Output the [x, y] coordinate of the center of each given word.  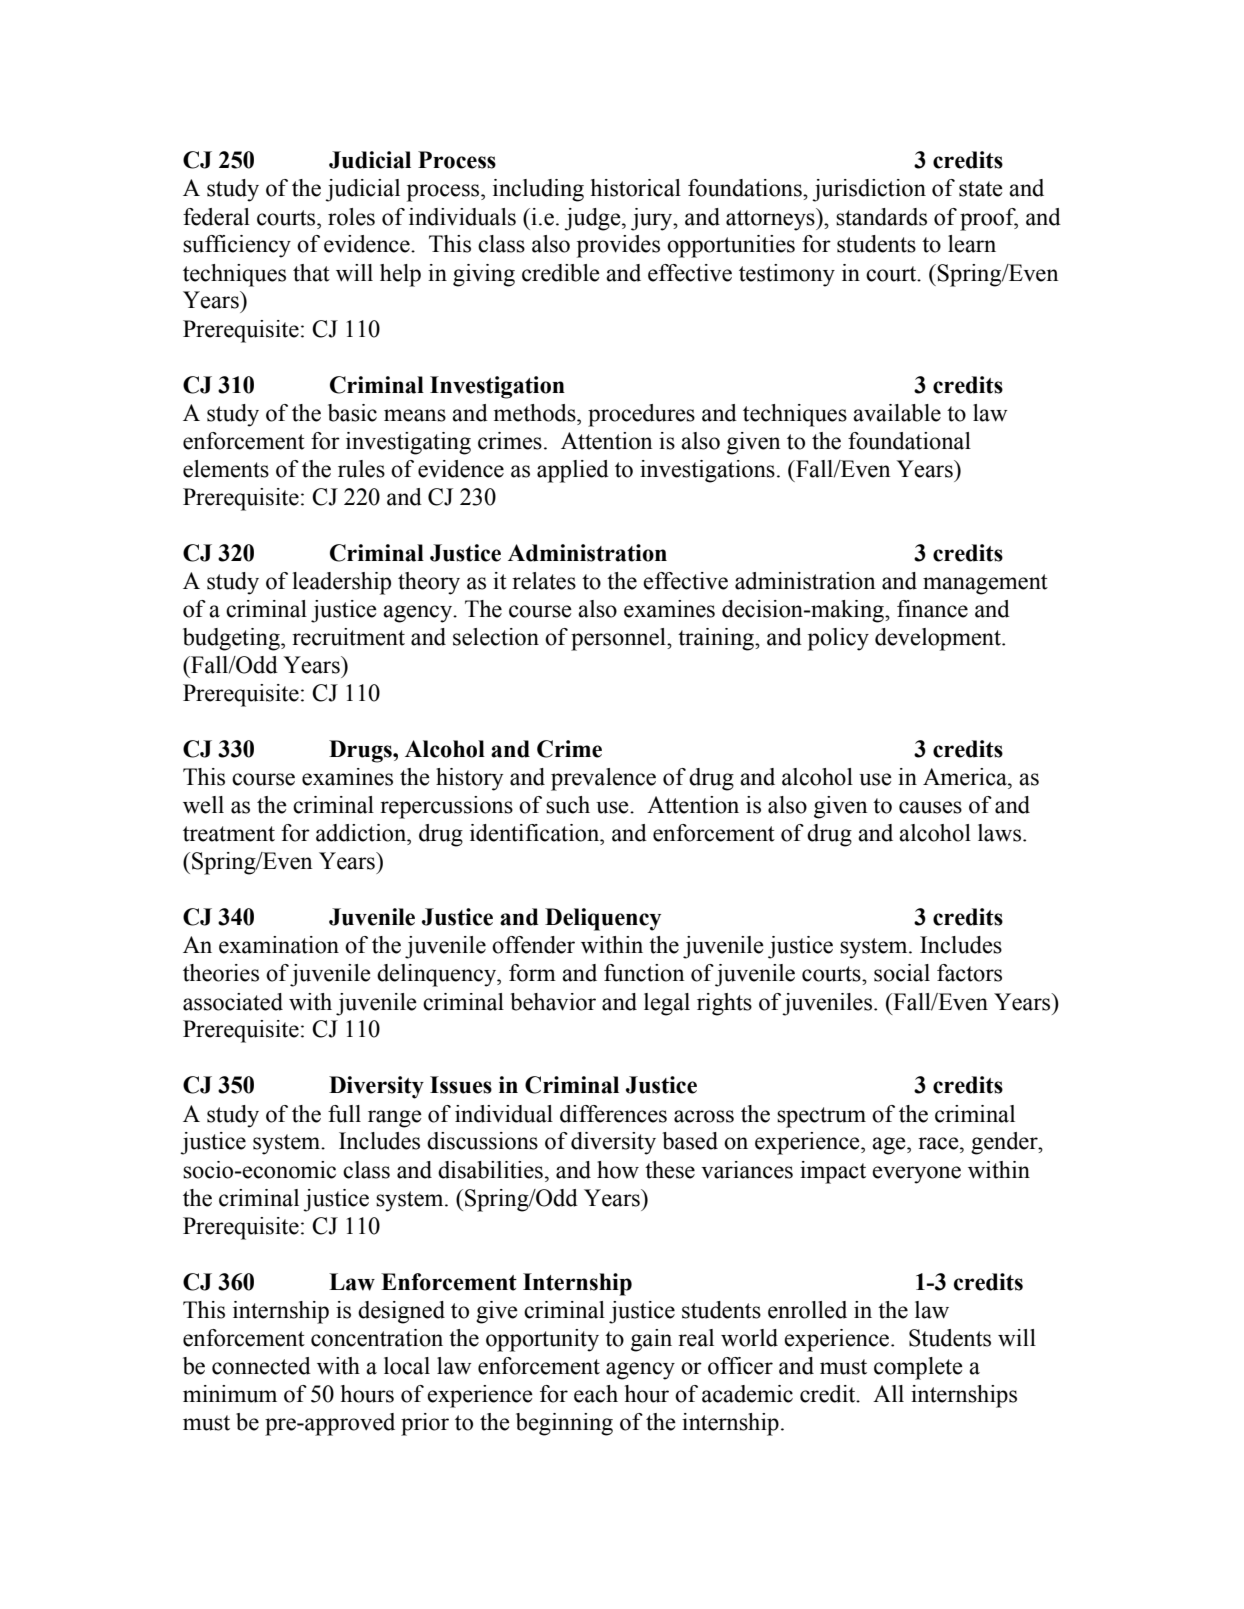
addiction [362, 833]
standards [881, 217]
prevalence [603, 779]
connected [261, 1366]
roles [351, 217]
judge [593, 219]
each [596, 1394]
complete [918, 1368]
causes [930, 807]
